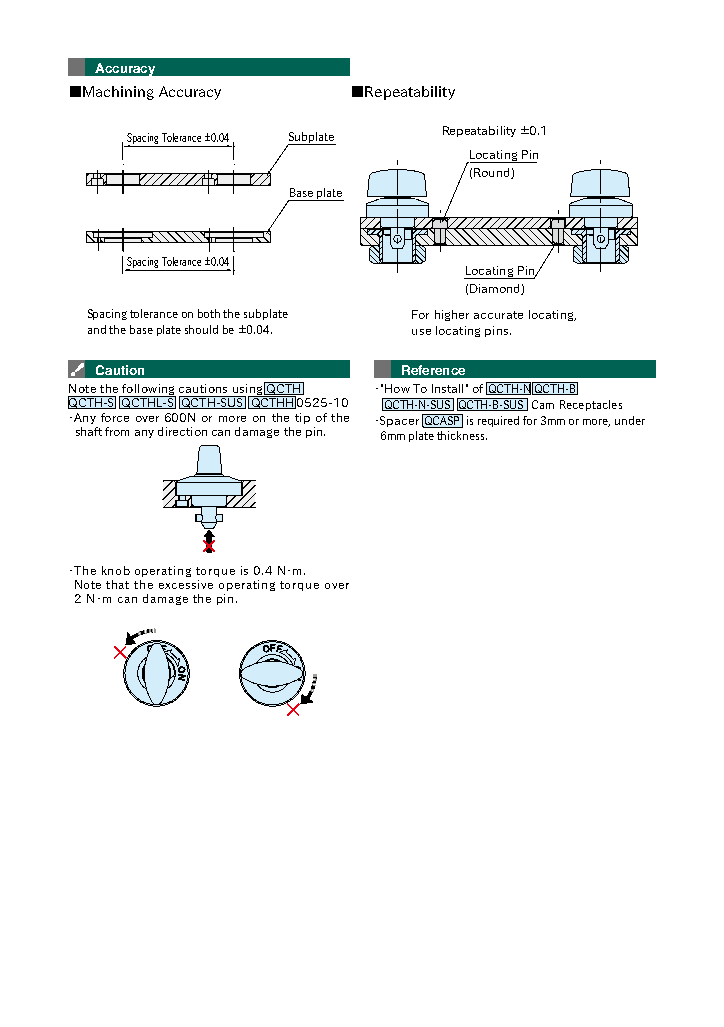  I want to click on Machining, so click(118, 93).
